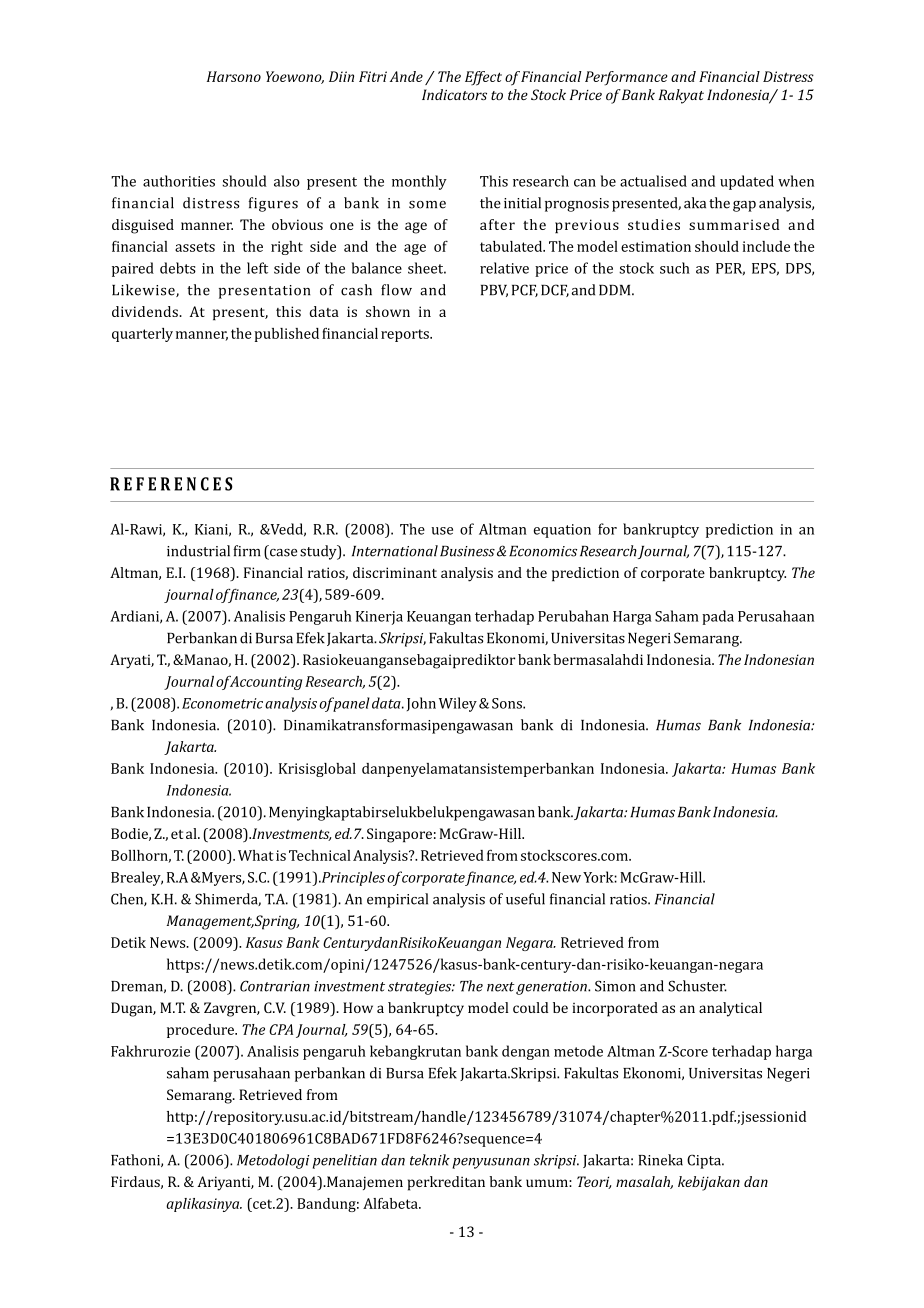  What do you see at coordinates (179, 181) in the image?
I see `authorities` at bounding box center [179, 181].
